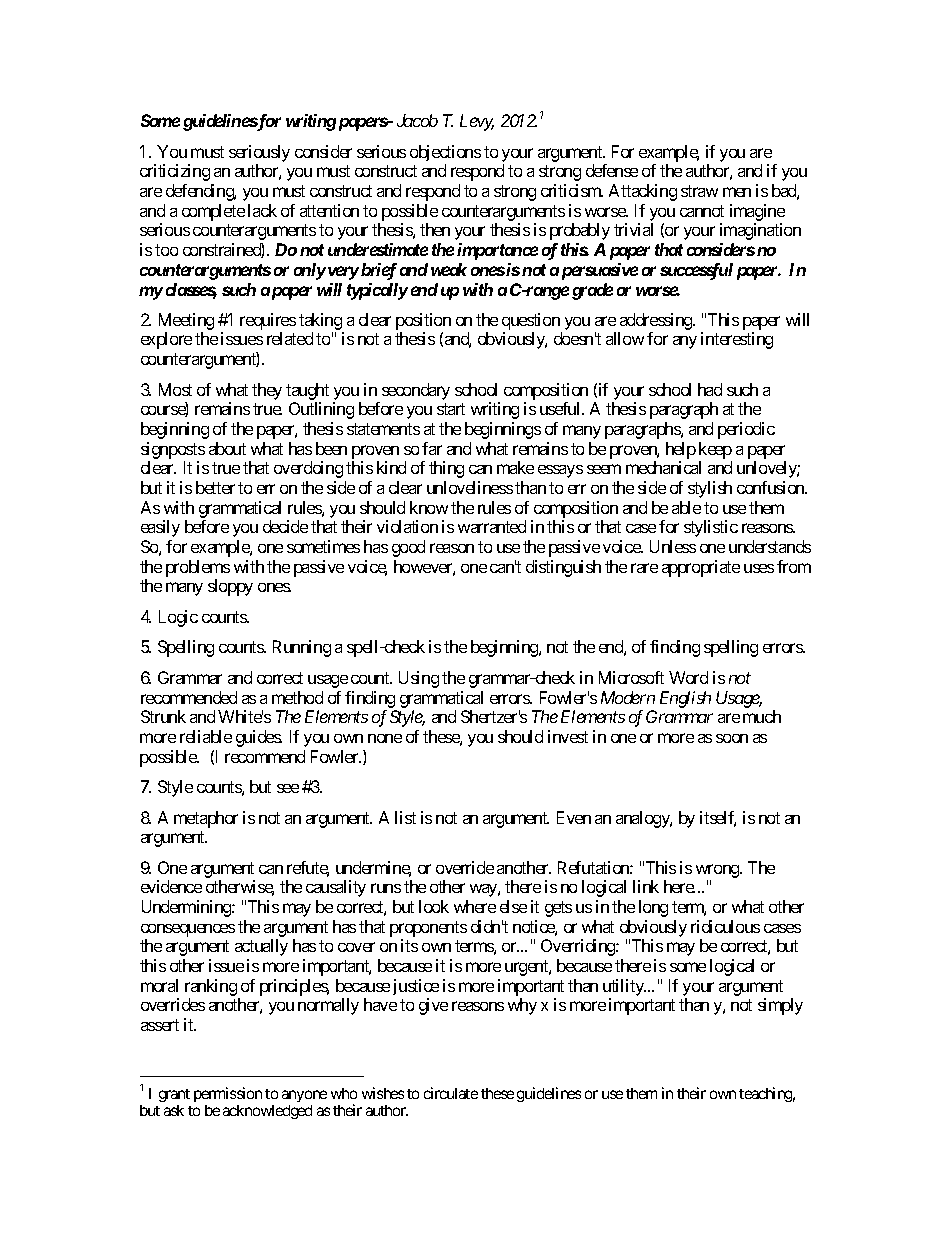 Image resolution: width=952 pixels, height=1233 pixels. Describe the element at coordinates (206, 819) in the screenshot. I see `metaphor` at that location.
